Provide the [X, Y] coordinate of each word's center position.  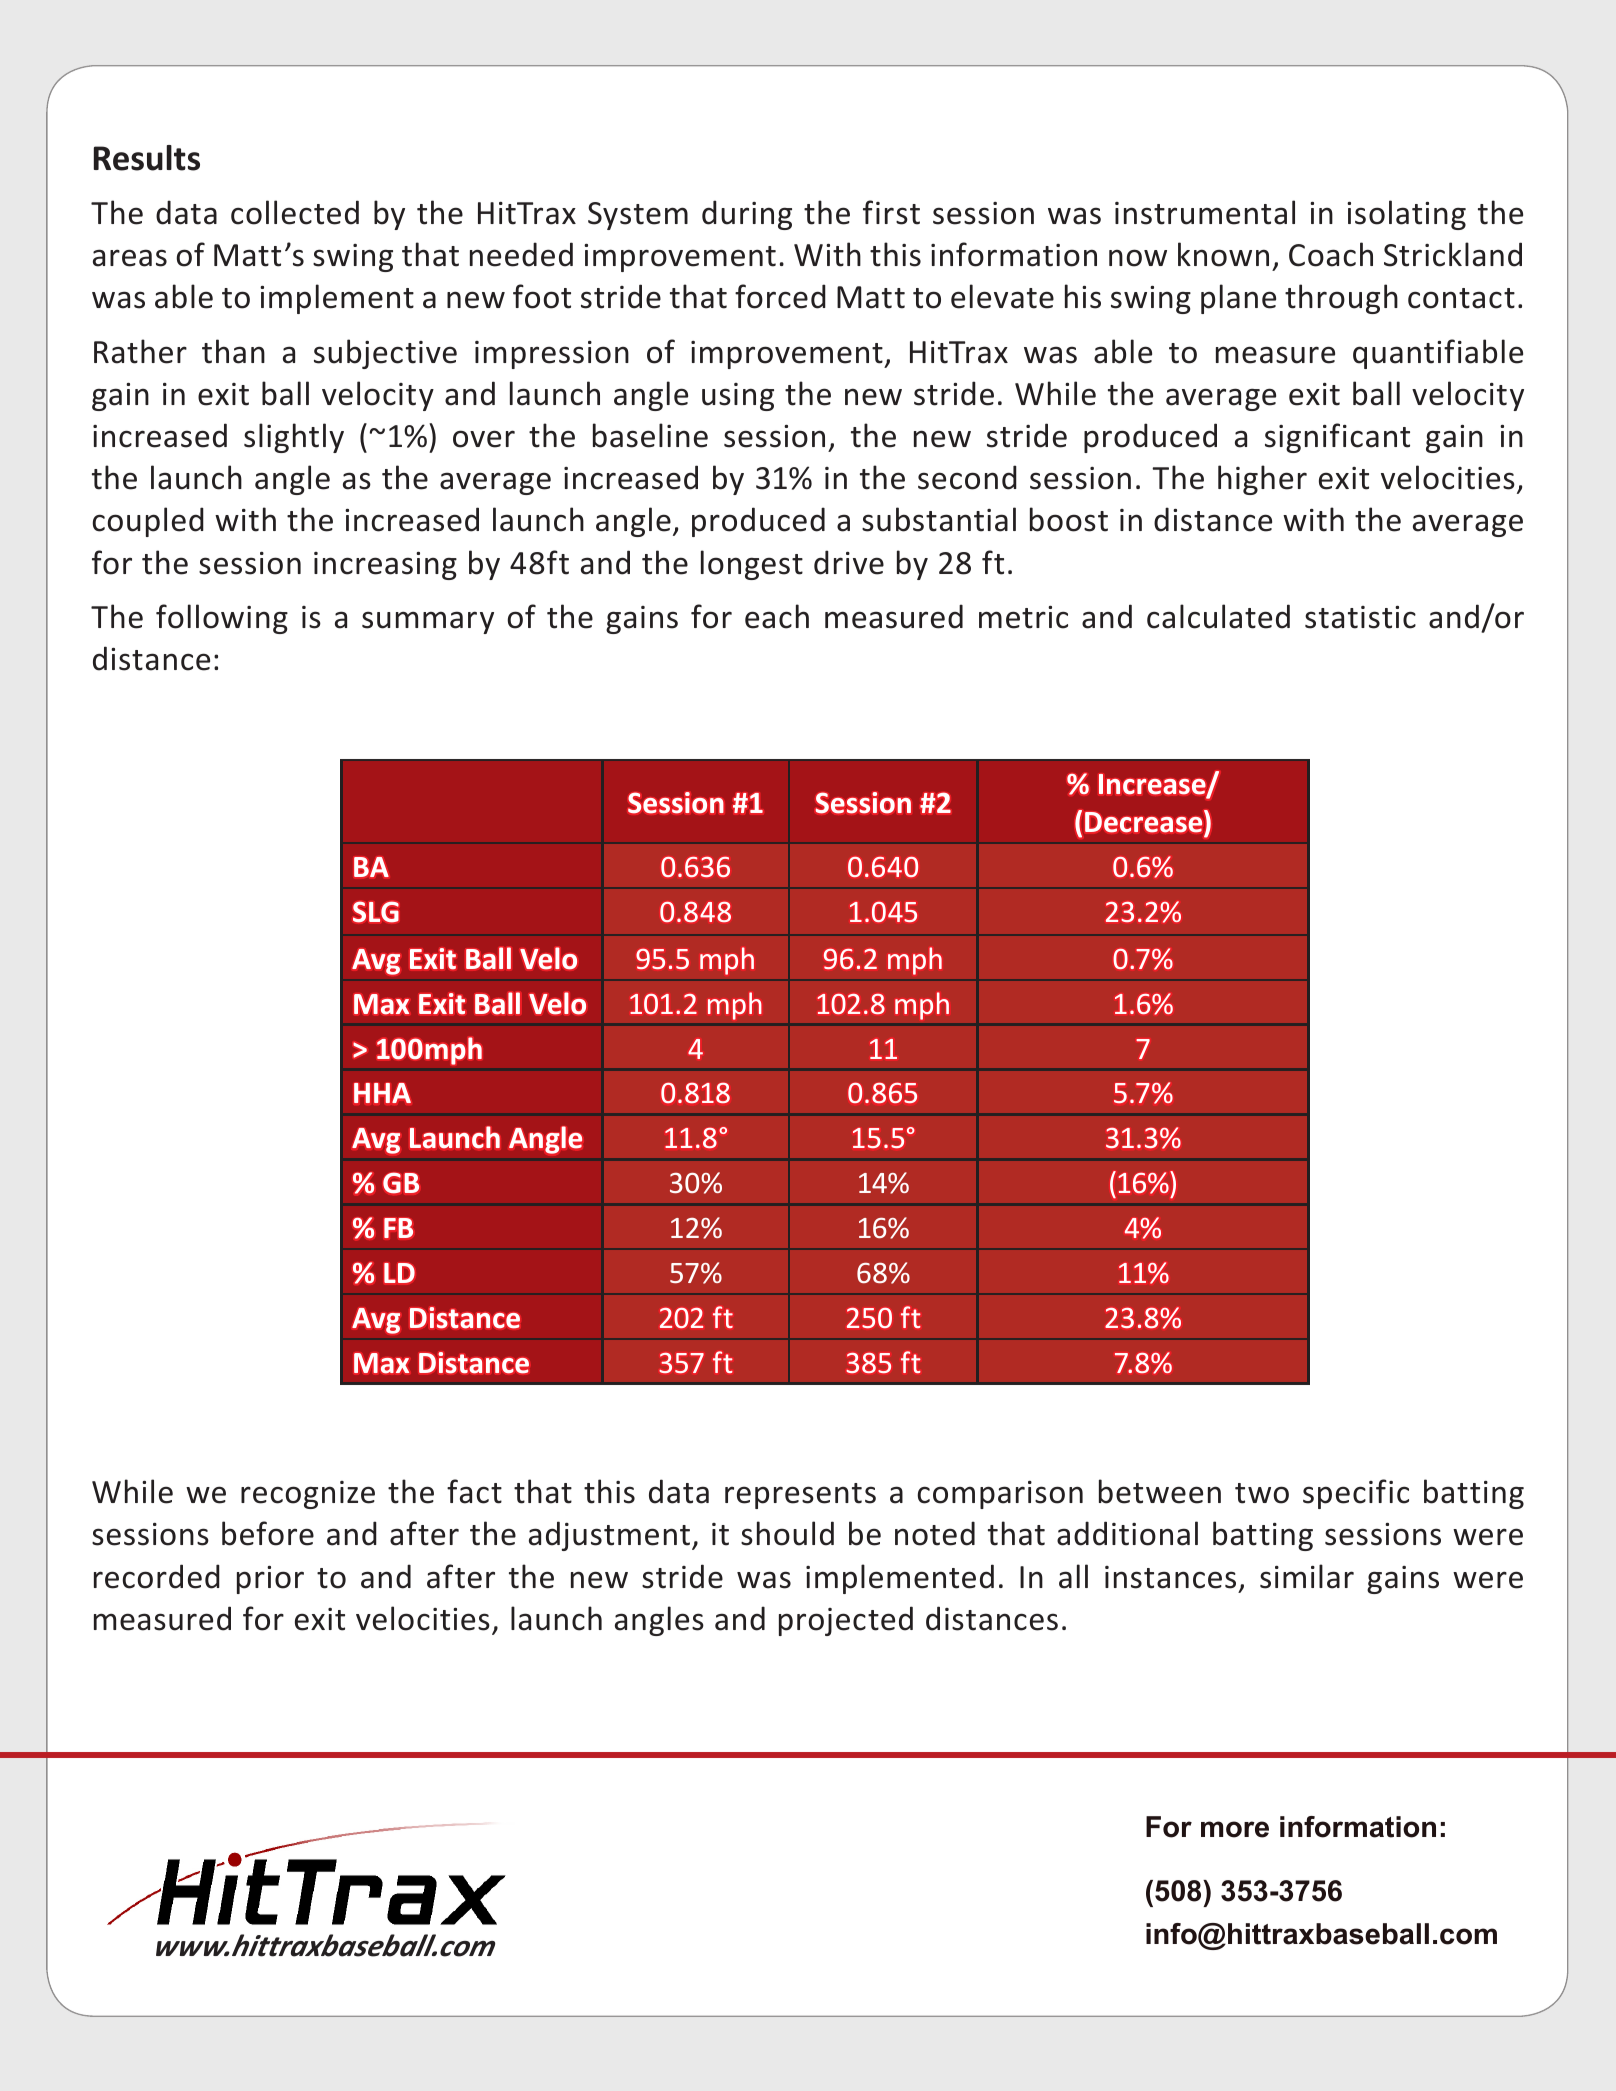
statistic [1360, 617]
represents [800, 1496]
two [1262, 1493]
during [747, 215]
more [1235, 1829]
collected [295, 212]
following [222, 619]
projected [846, 1621]
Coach [1331, 254]
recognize [308, 1495]
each [777, 616]
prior [270, 1580]
